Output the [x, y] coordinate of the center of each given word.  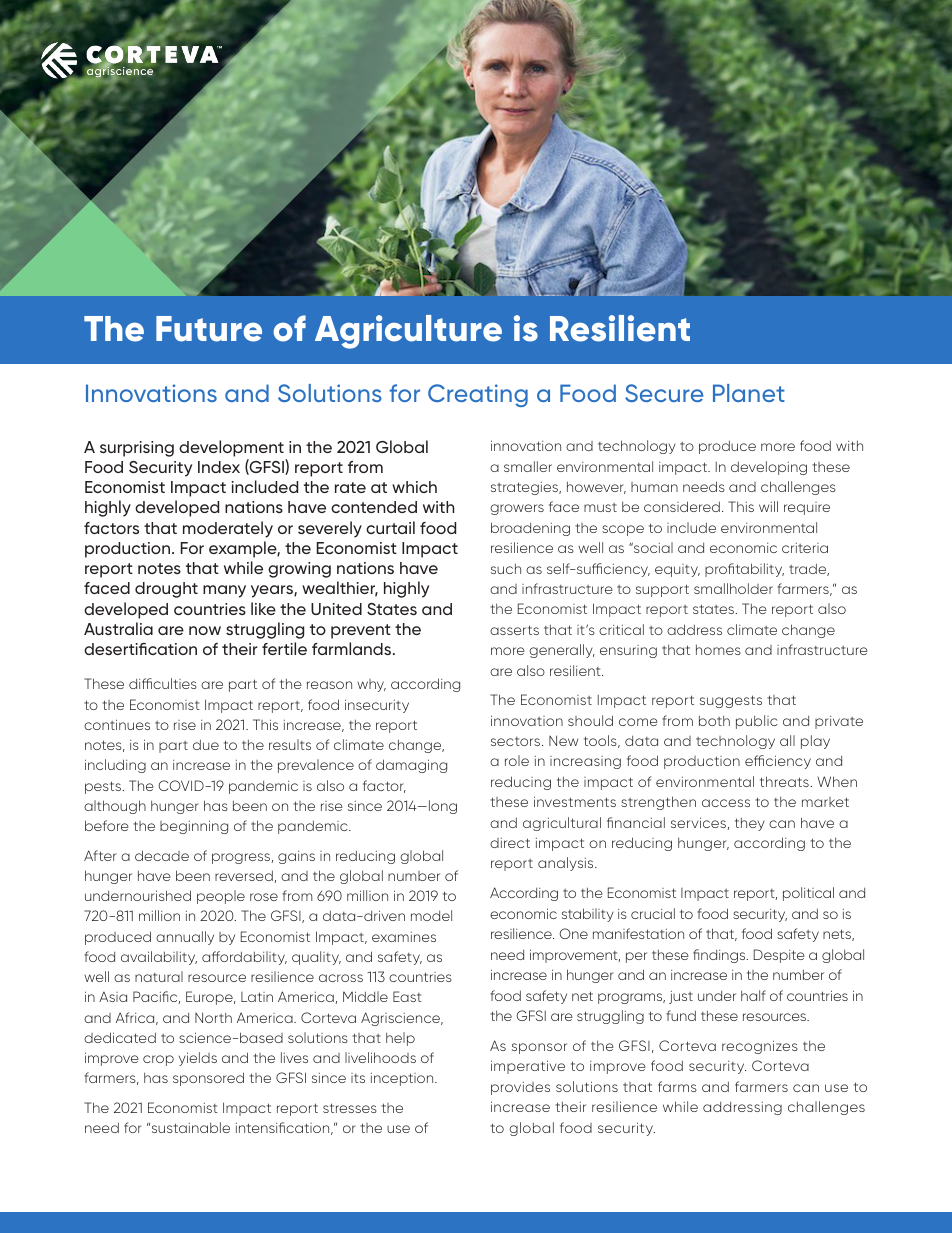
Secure [664, 393]
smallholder [733, 588]
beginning [194, 827]
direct [510, 843]
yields [198, 1059]
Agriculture [408, 332]
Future [209, 329]
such [506, 568]
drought [166, 590]
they [750, 824]
